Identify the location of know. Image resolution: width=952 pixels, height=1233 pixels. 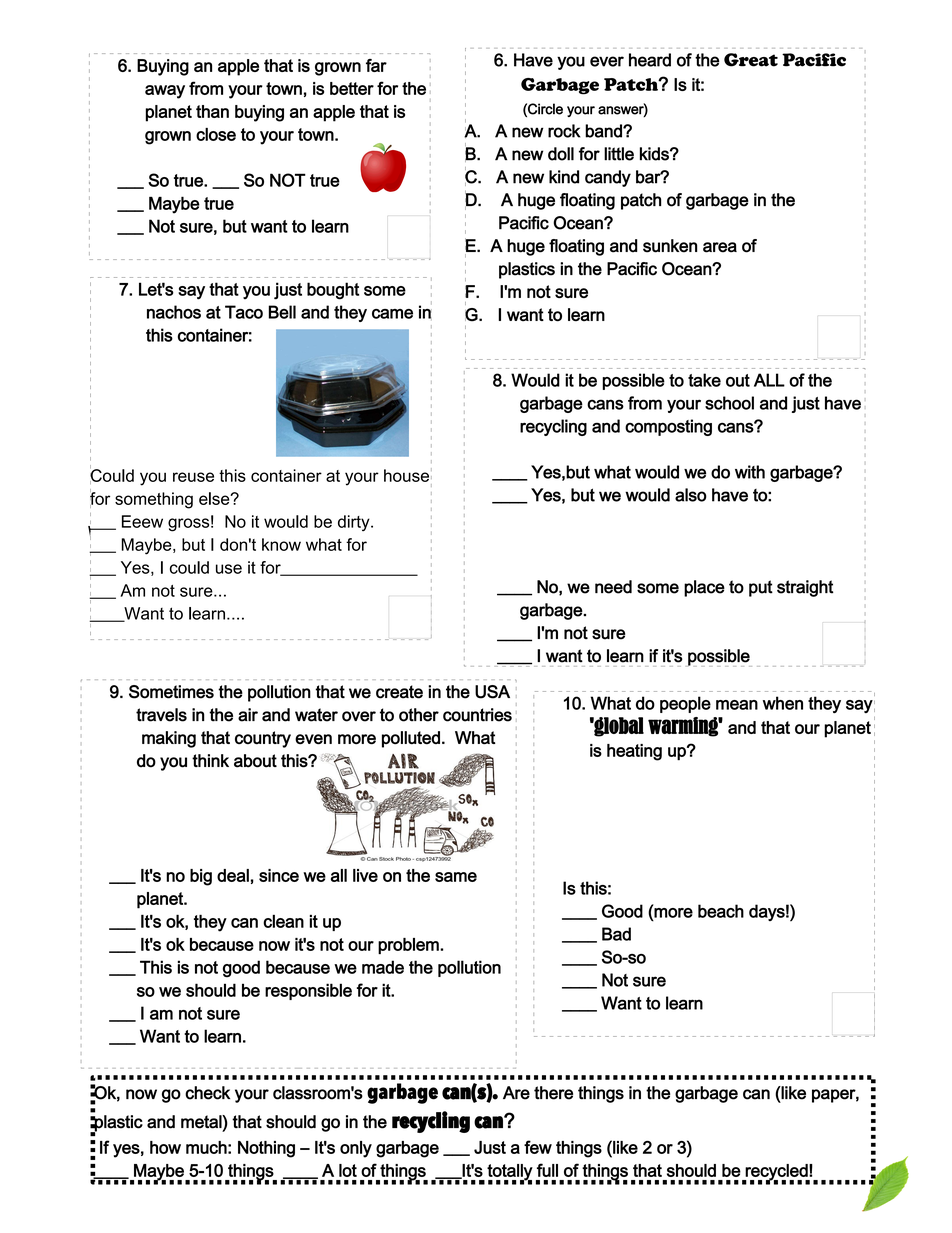
(281, 544).
